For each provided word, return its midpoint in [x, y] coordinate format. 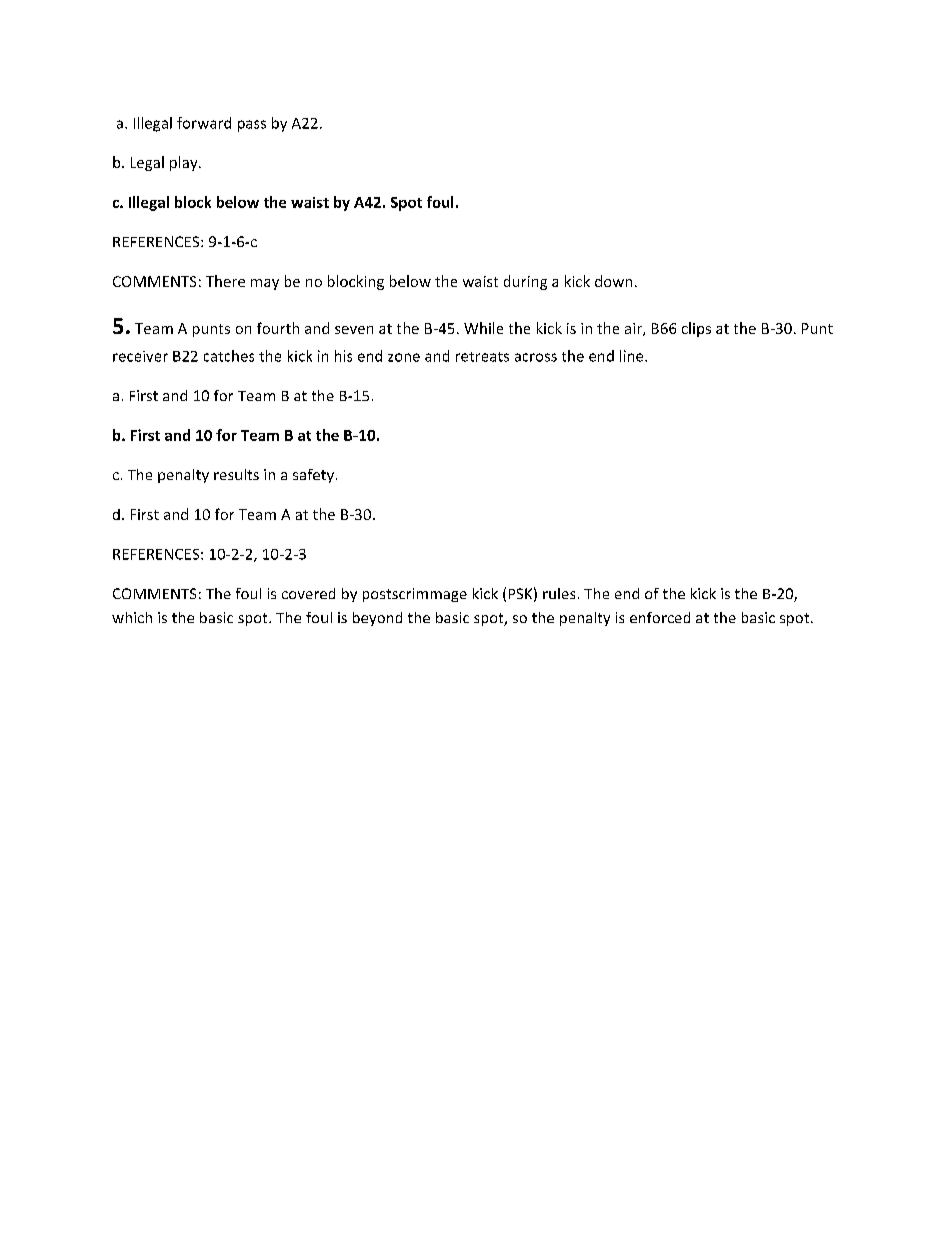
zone [404, 357]
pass [252, 126]
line [633, 356]
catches [229, 356]
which [132, 617]
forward [204, 123]
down [613, 281]
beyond [377, 619]
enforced [660, 617]
